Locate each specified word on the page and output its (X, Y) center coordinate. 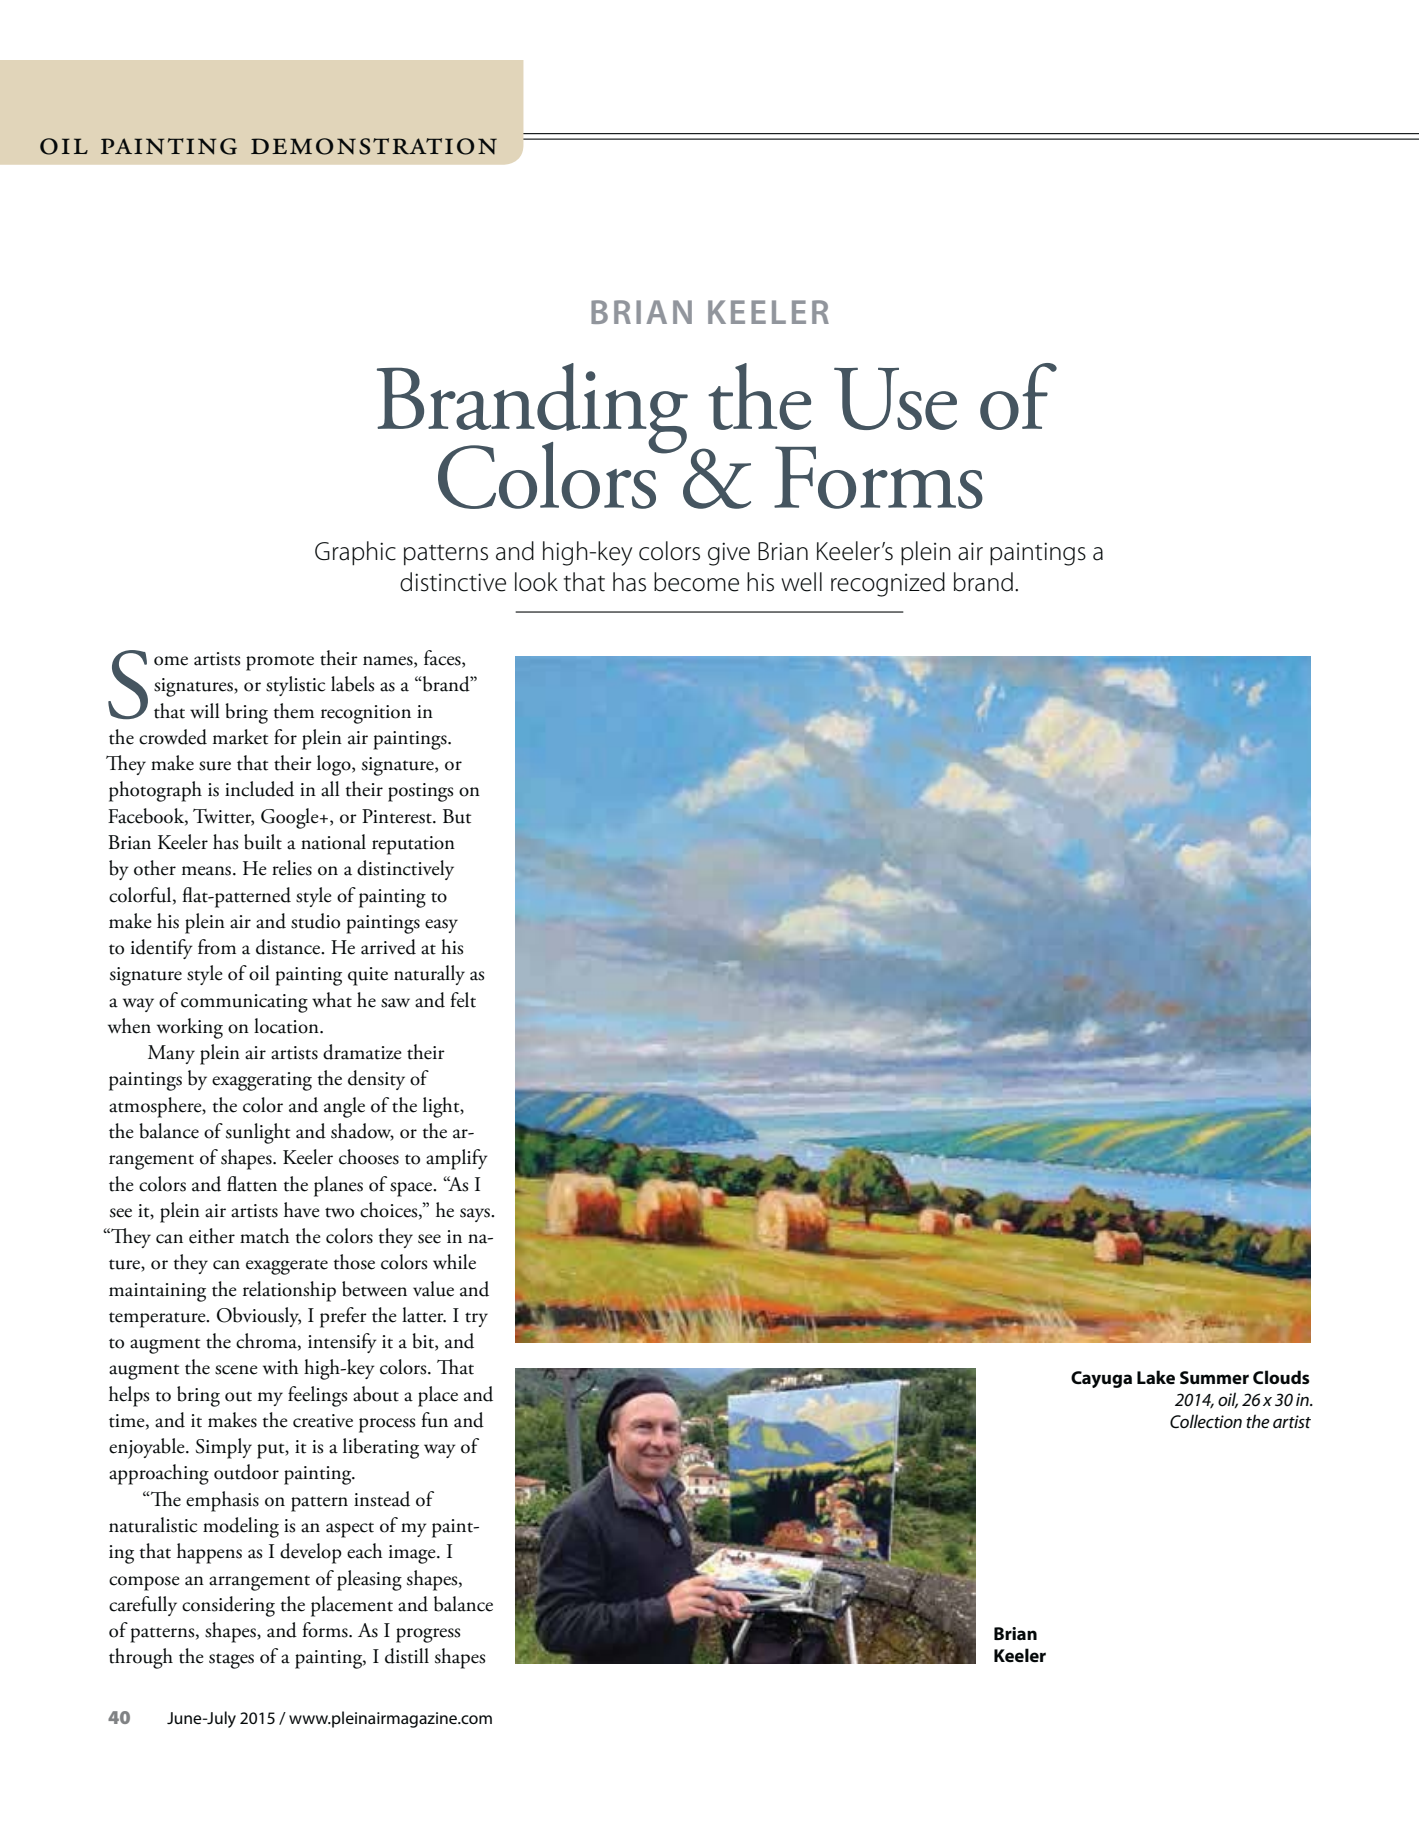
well (801, 582)
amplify (457, 1159)
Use (895, 399)
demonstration (374, 146)
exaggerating (262, 1081)
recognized (888, 584)
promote (280, 663)
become (696, 582)
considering (228, 1606)
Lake (1156, 1377)
